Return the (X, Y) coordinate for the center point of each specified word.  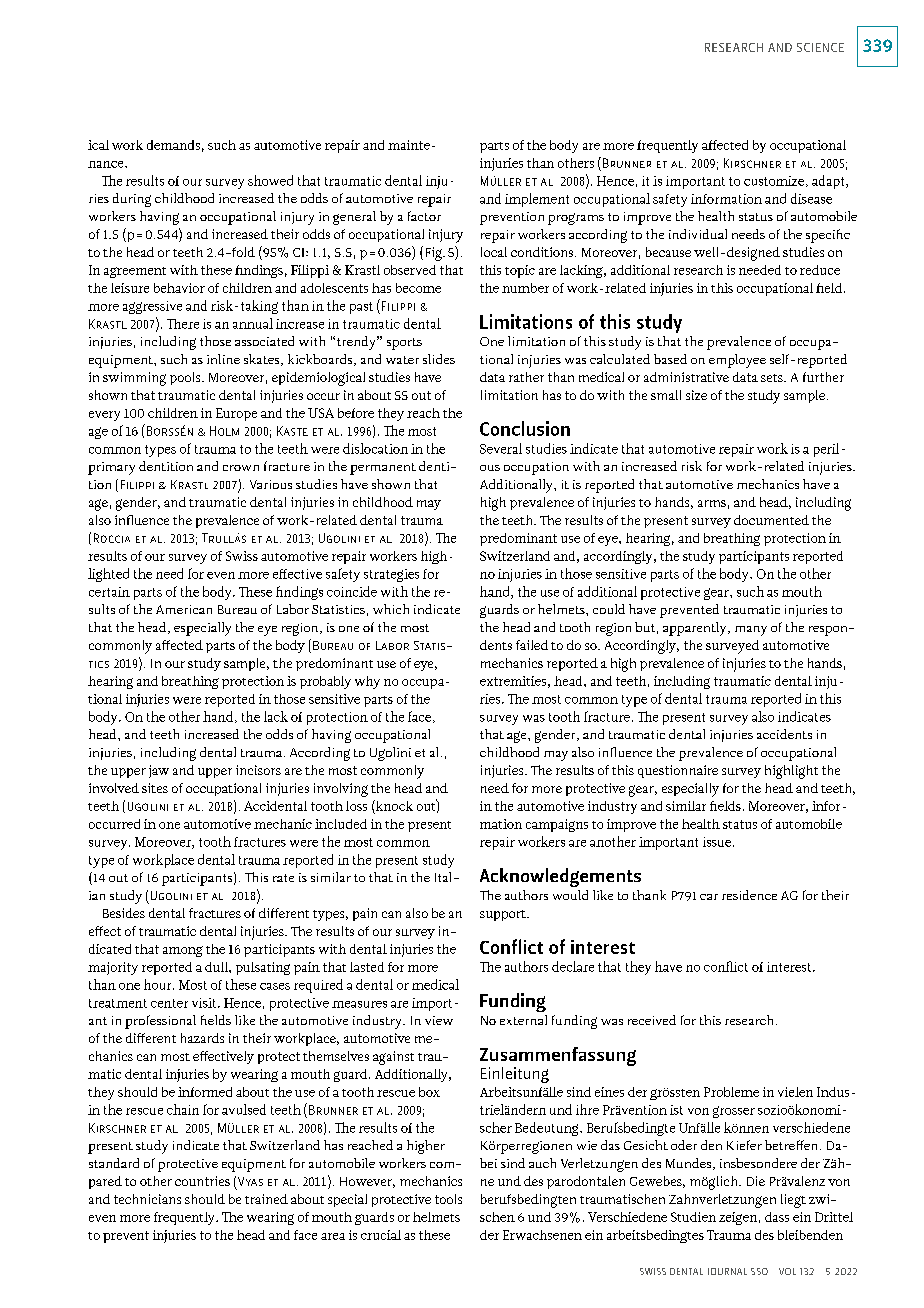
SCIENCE (820, 47)
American (184, 609)
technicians (147, 1199)
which (391, 609)
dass (777, 1217)
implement (537, 200)
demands (173, 145)
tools (448, 1199)
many (751, 631)
